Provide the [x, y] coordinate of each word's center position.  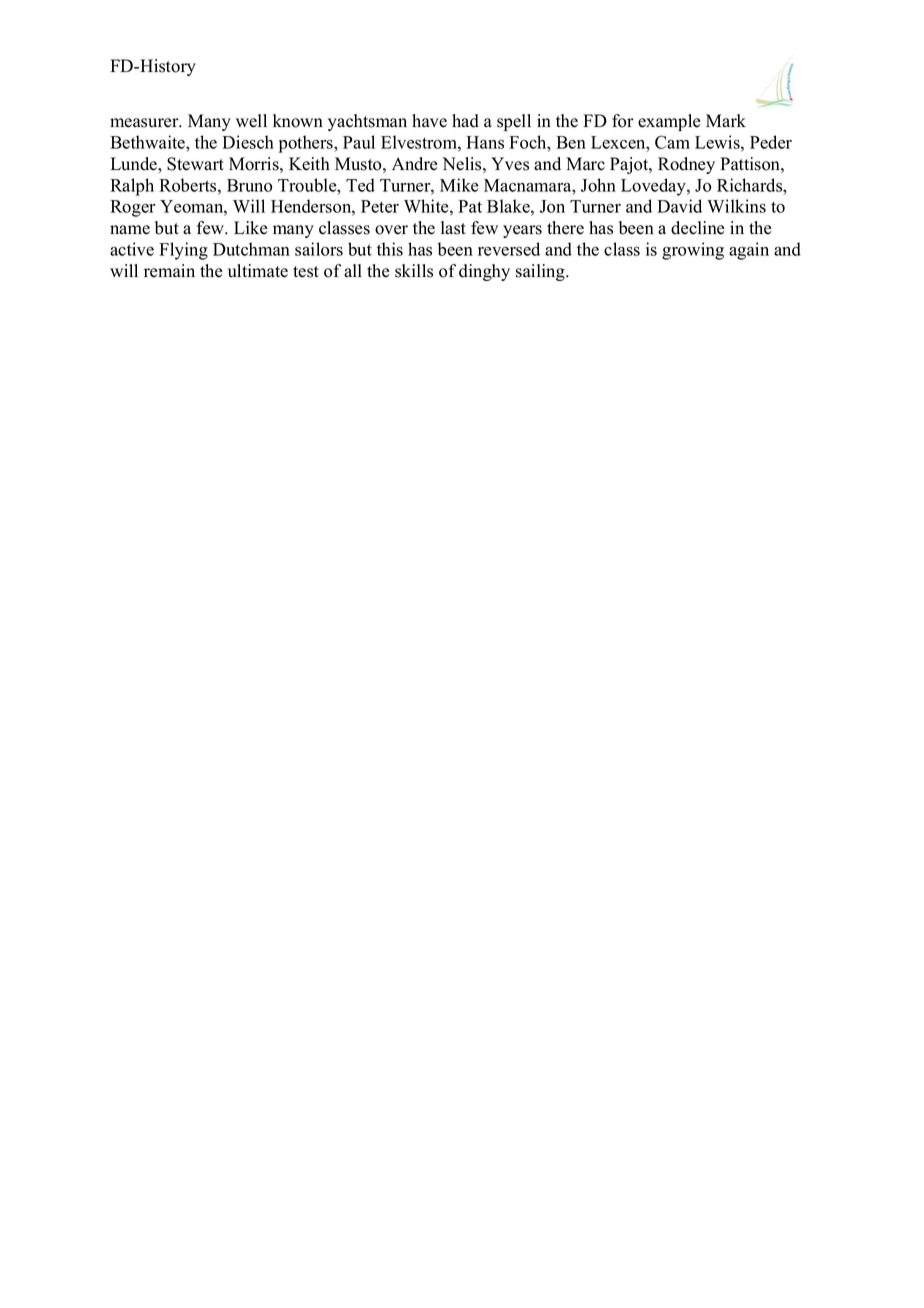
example [669, 122]
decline [697, 228]
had [465, 121]
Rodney [686, 165]
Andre [414, 164]
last [453, 228]
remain [169, 271]
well [251, 121]
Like [250, 228]
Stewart [195, 164]
